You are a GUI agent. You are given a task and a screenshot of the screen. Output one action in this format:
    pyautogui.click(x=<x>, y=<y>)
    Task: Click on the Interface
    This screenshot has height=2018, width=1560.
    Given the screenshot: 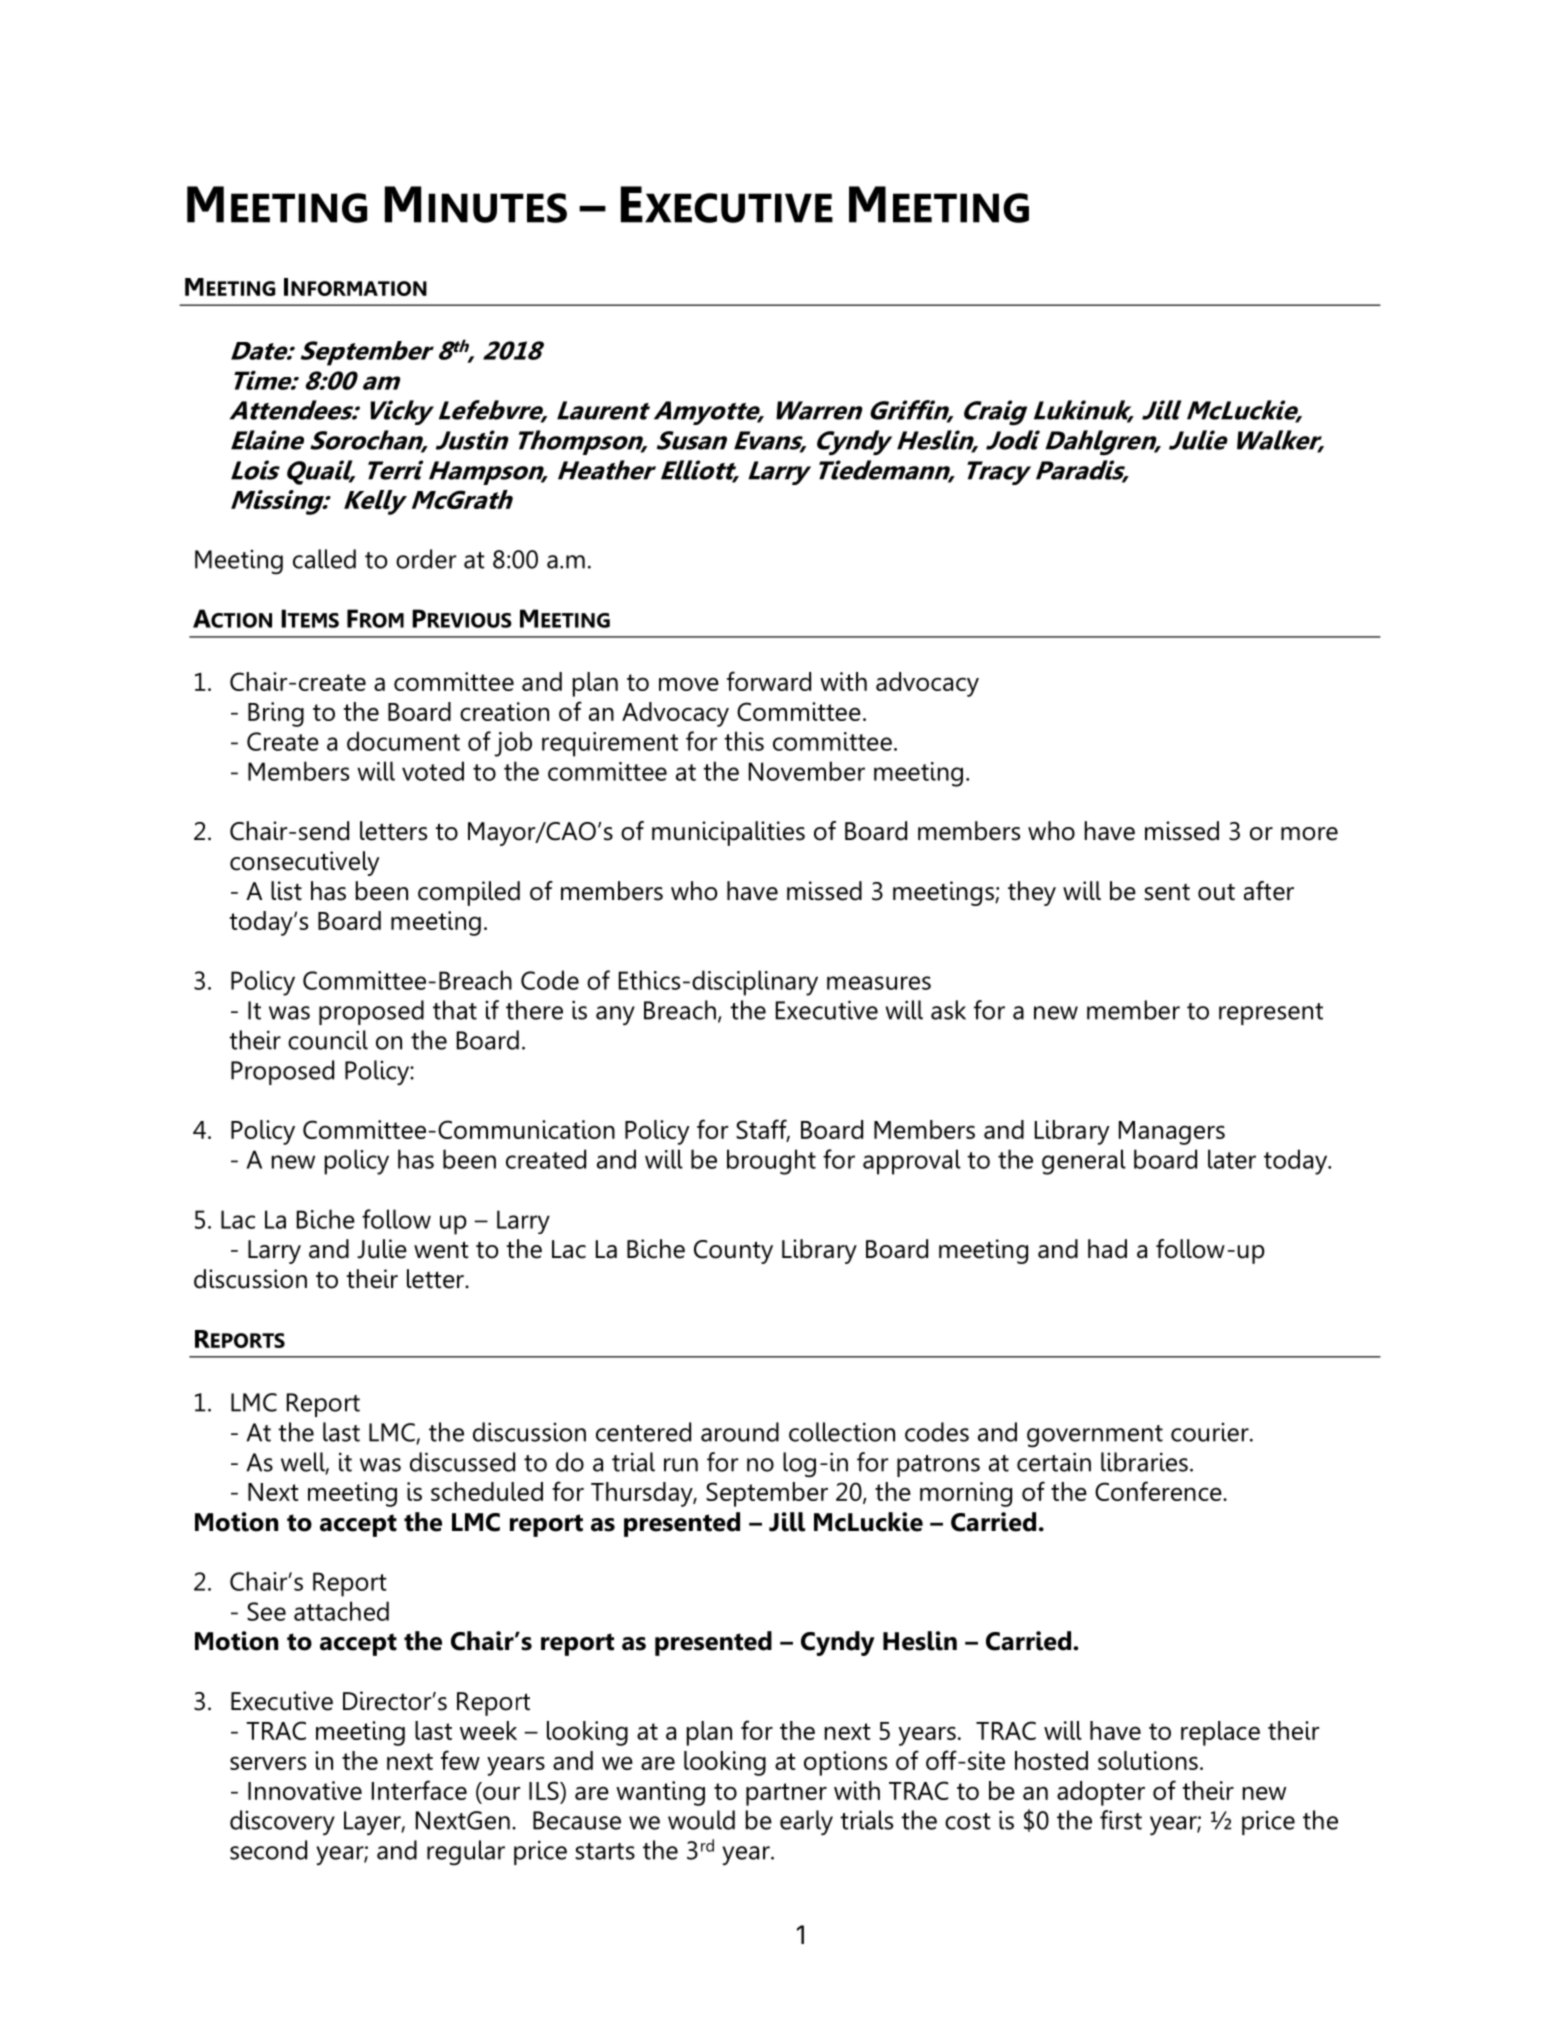 What is the action you would take?
    pyautogui.click(x=419, y=1790)
